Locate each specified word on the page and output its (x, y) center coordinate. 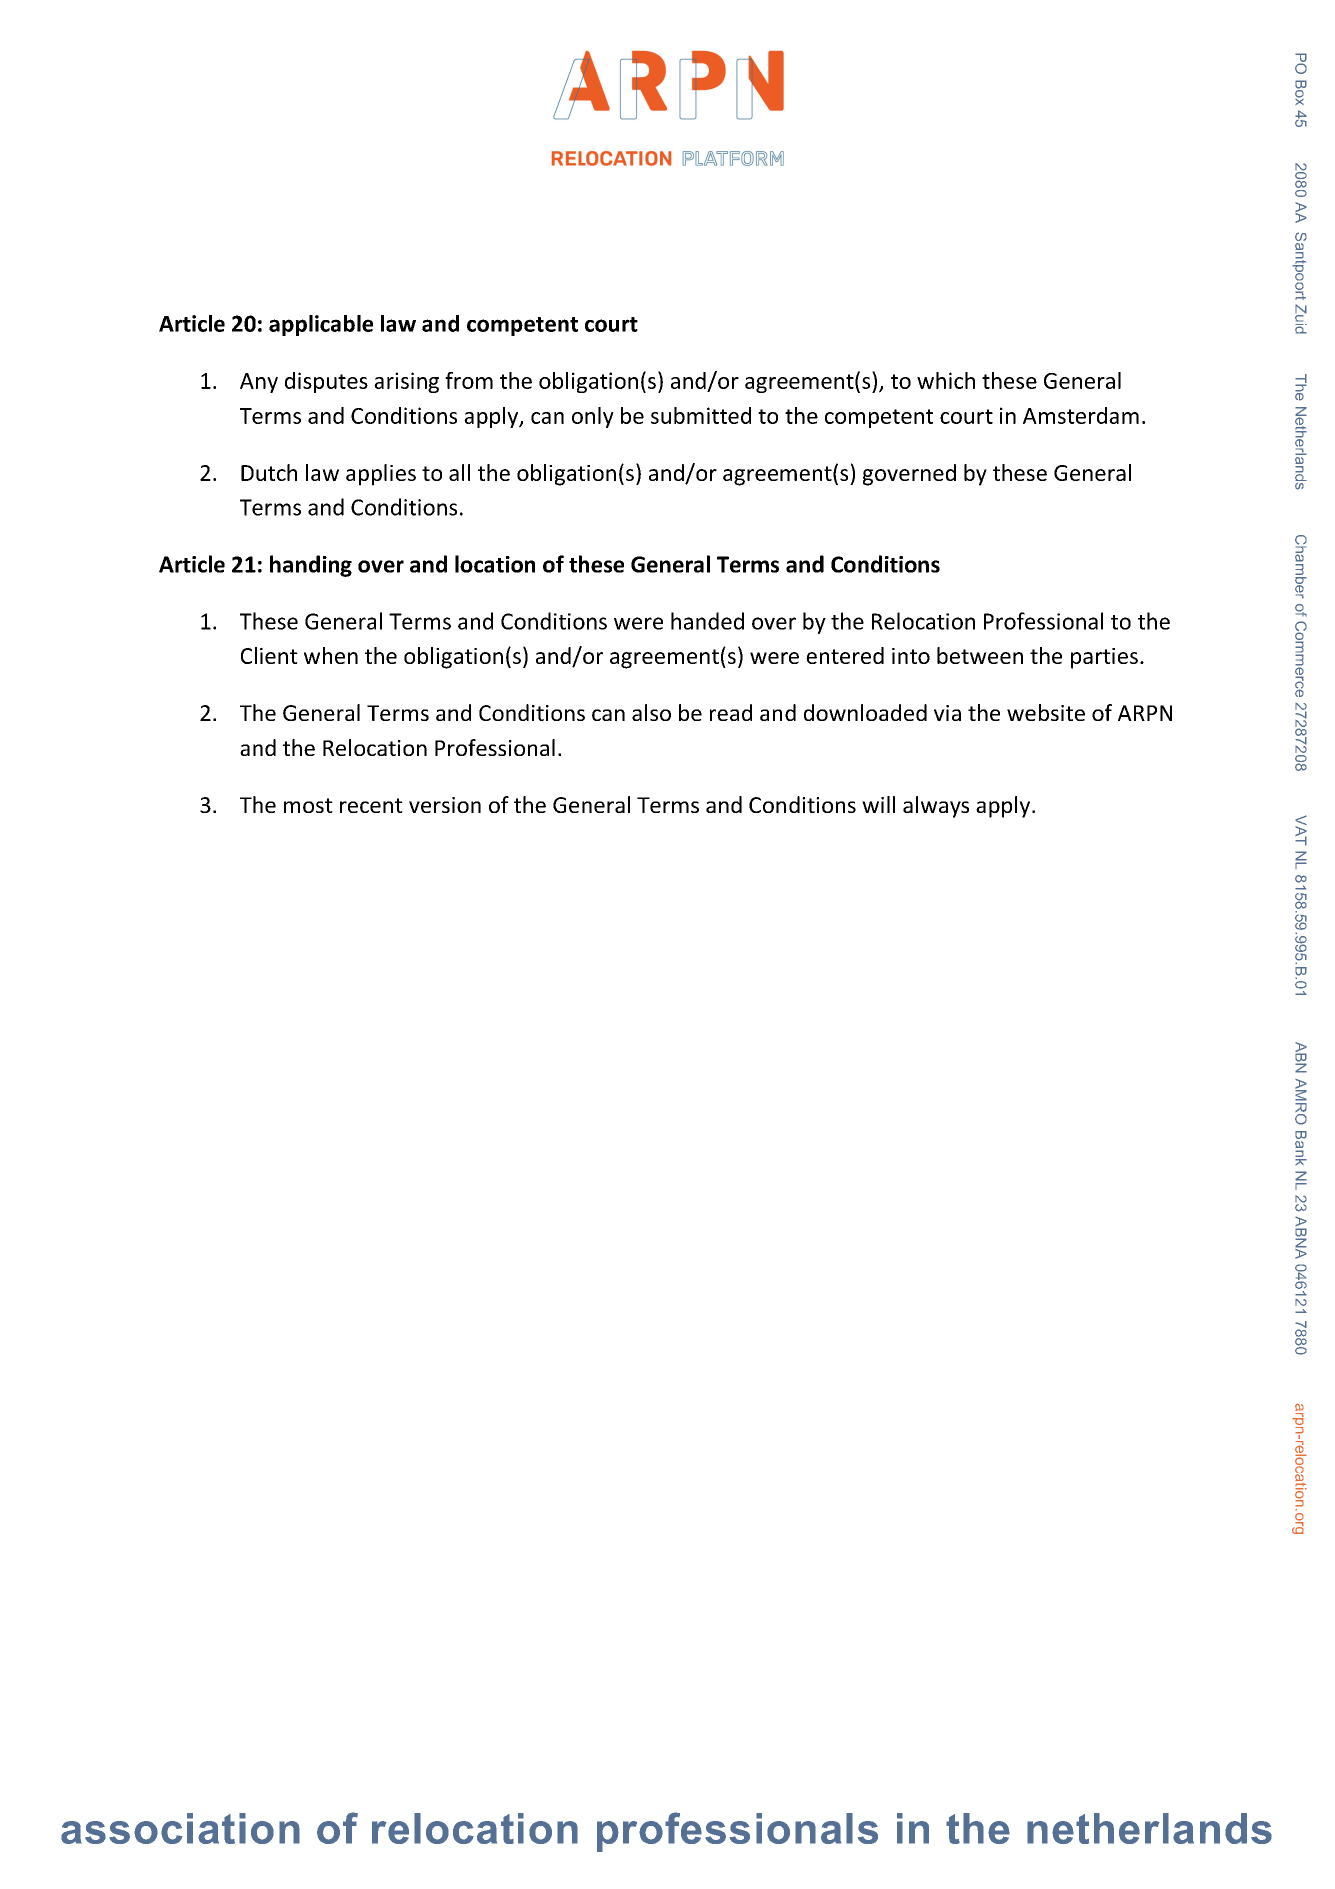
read (731, 712)
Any (259, 383)
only (593, 417)
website (1046, 712)
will (878, 804)
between (980, 655)
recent (371, 805)
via (947, 713)
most (308, 805)
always (936, 807)
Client (269, 655)
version (445, 805)
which (946, 380)
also (651, 712)
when (331, 655)
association (180, 1828)
